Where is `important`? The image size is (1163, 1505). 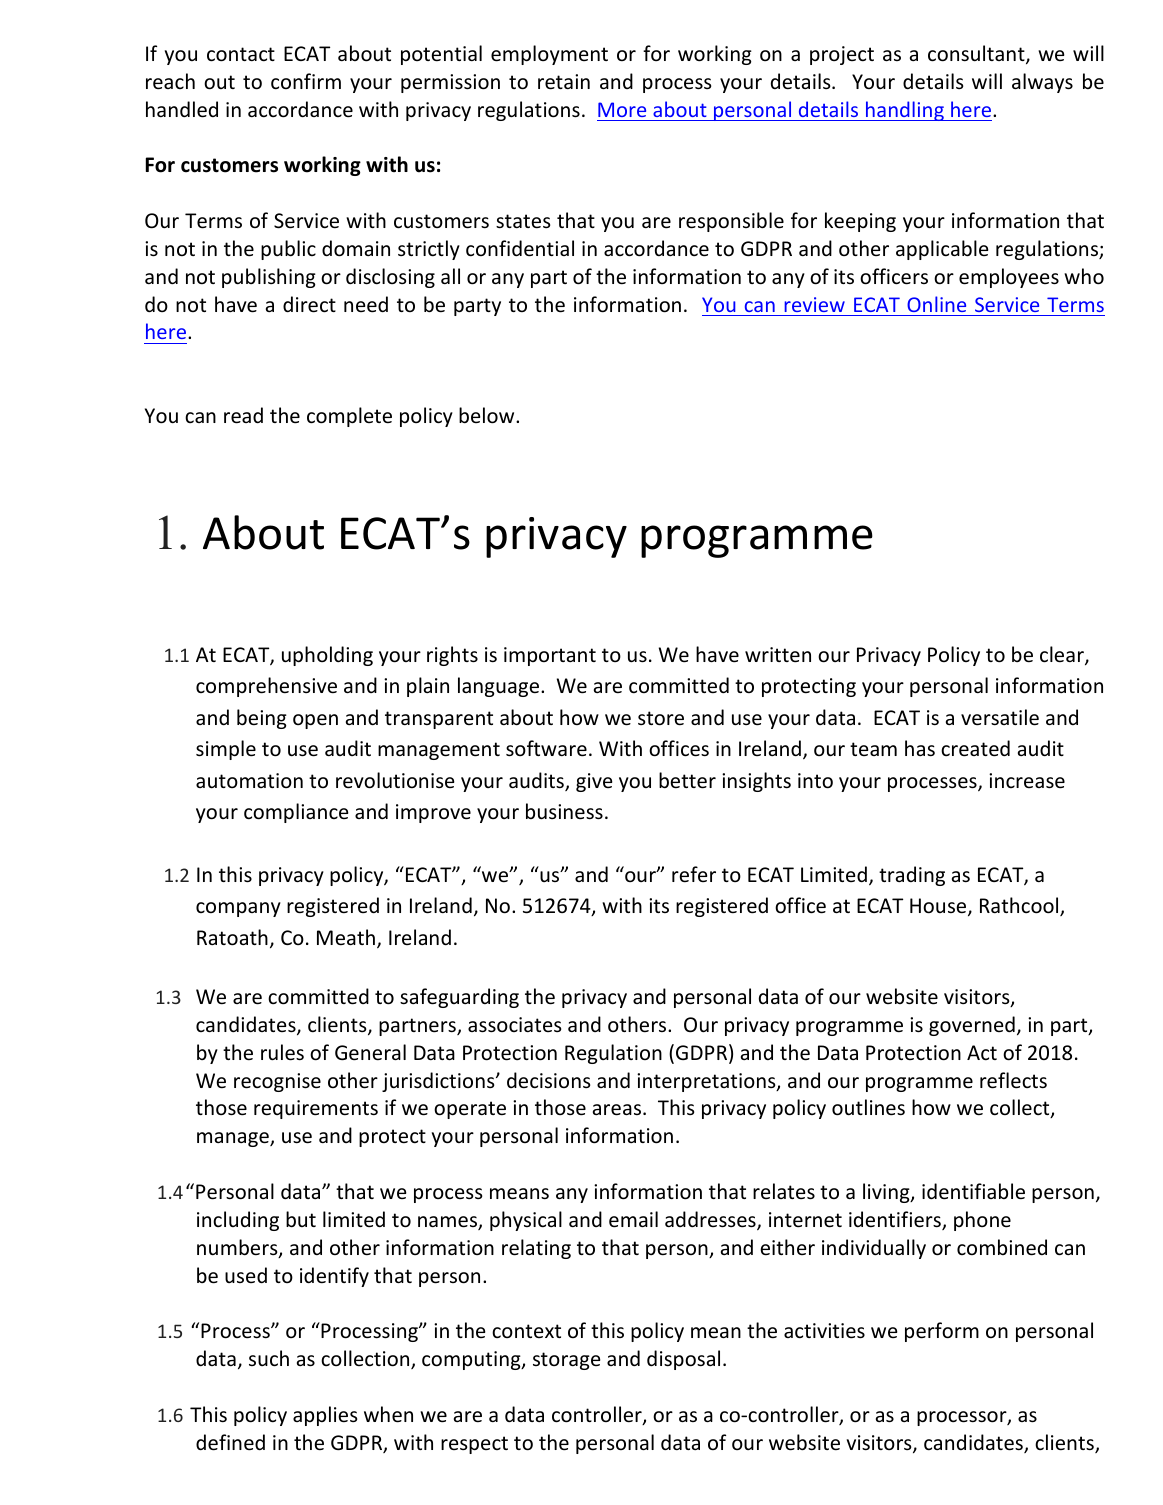 important is located at coordinates (550, 656).
